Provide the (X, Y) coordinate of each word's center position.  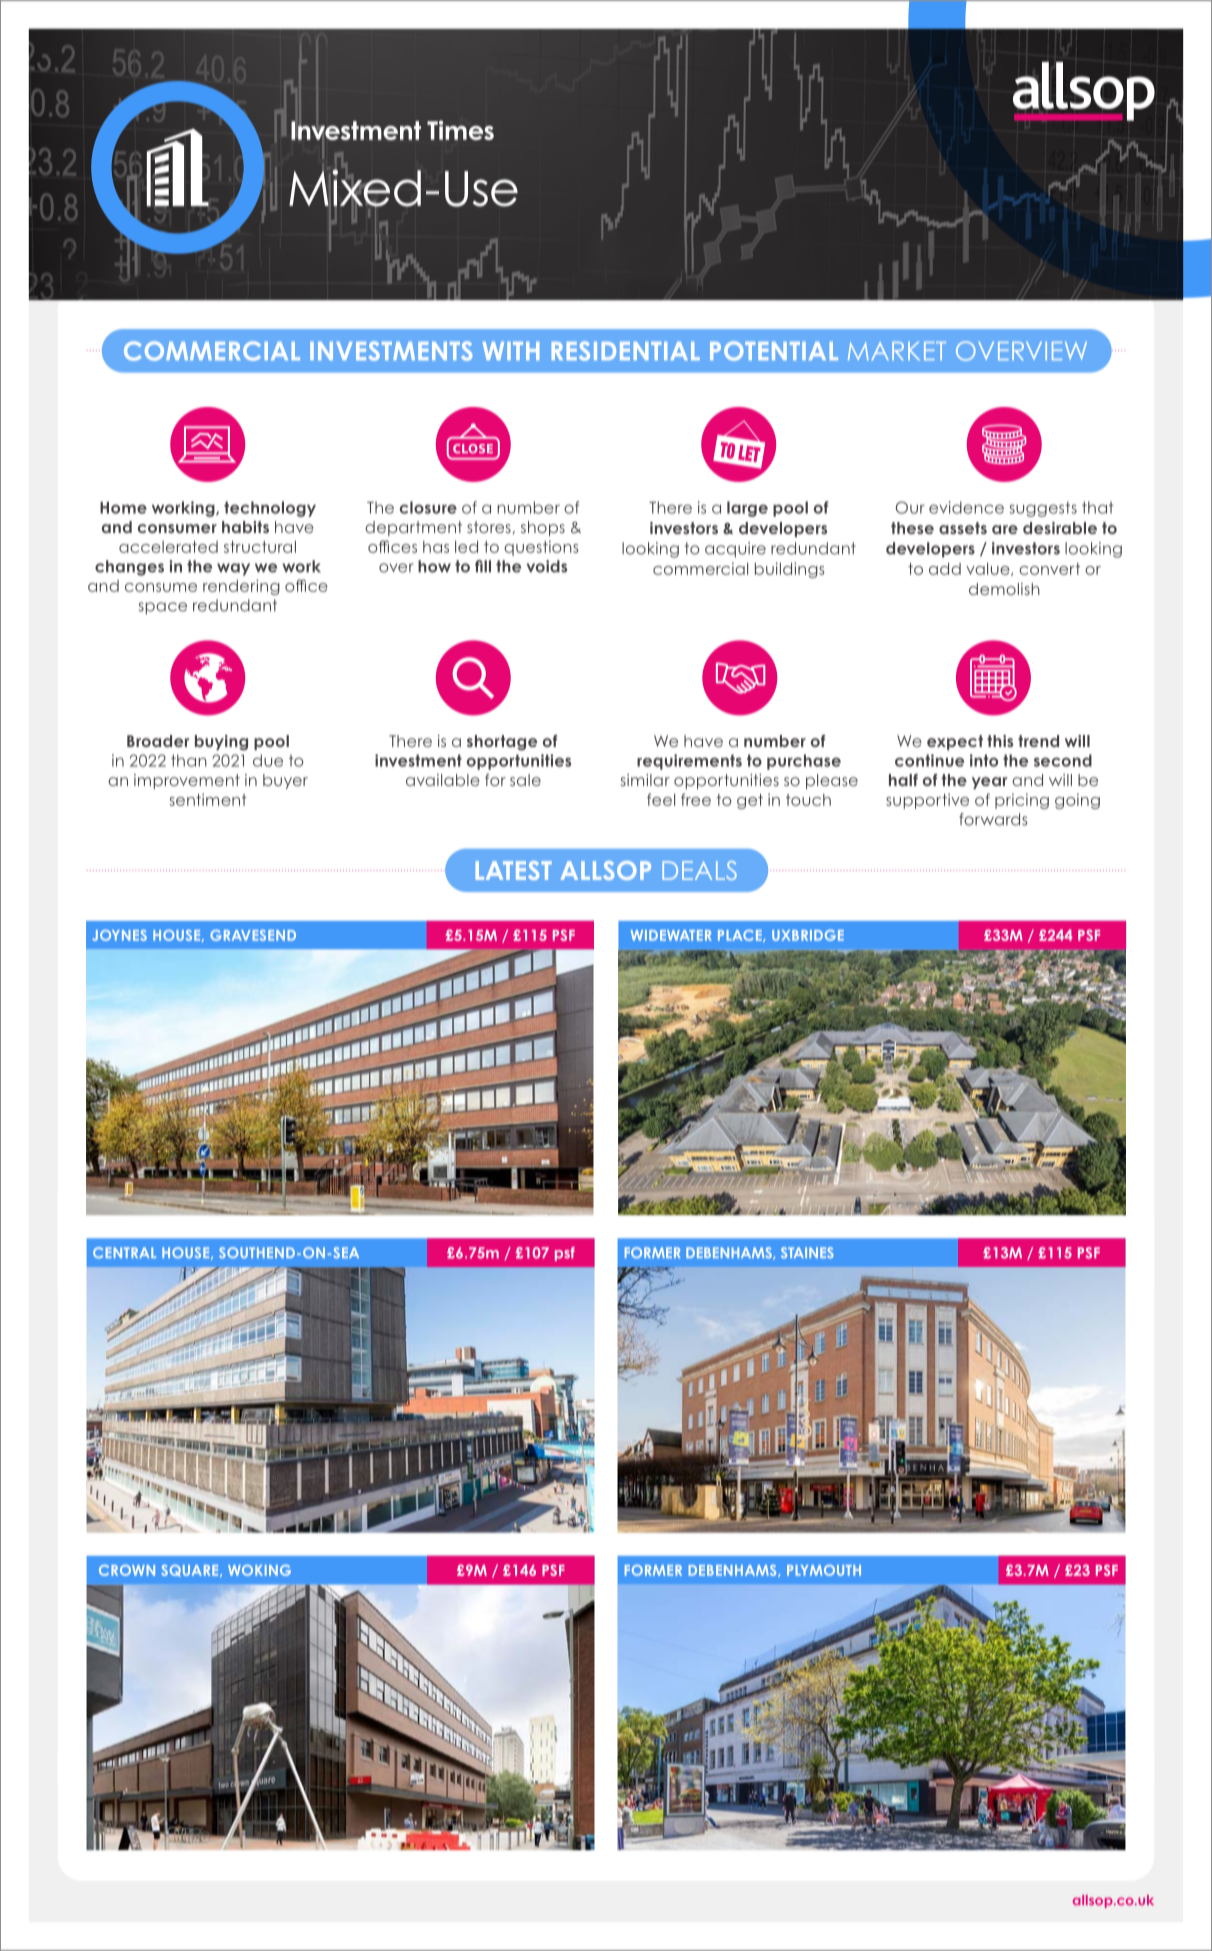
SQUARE (191, 1571)
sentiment (208, 799)
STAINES (807, 1252)
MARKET (897, 351)
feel (661, 799)
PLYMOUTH (824, 1570)
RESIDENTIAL (626, 351)
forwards (993, 819)
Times (460, 130)
